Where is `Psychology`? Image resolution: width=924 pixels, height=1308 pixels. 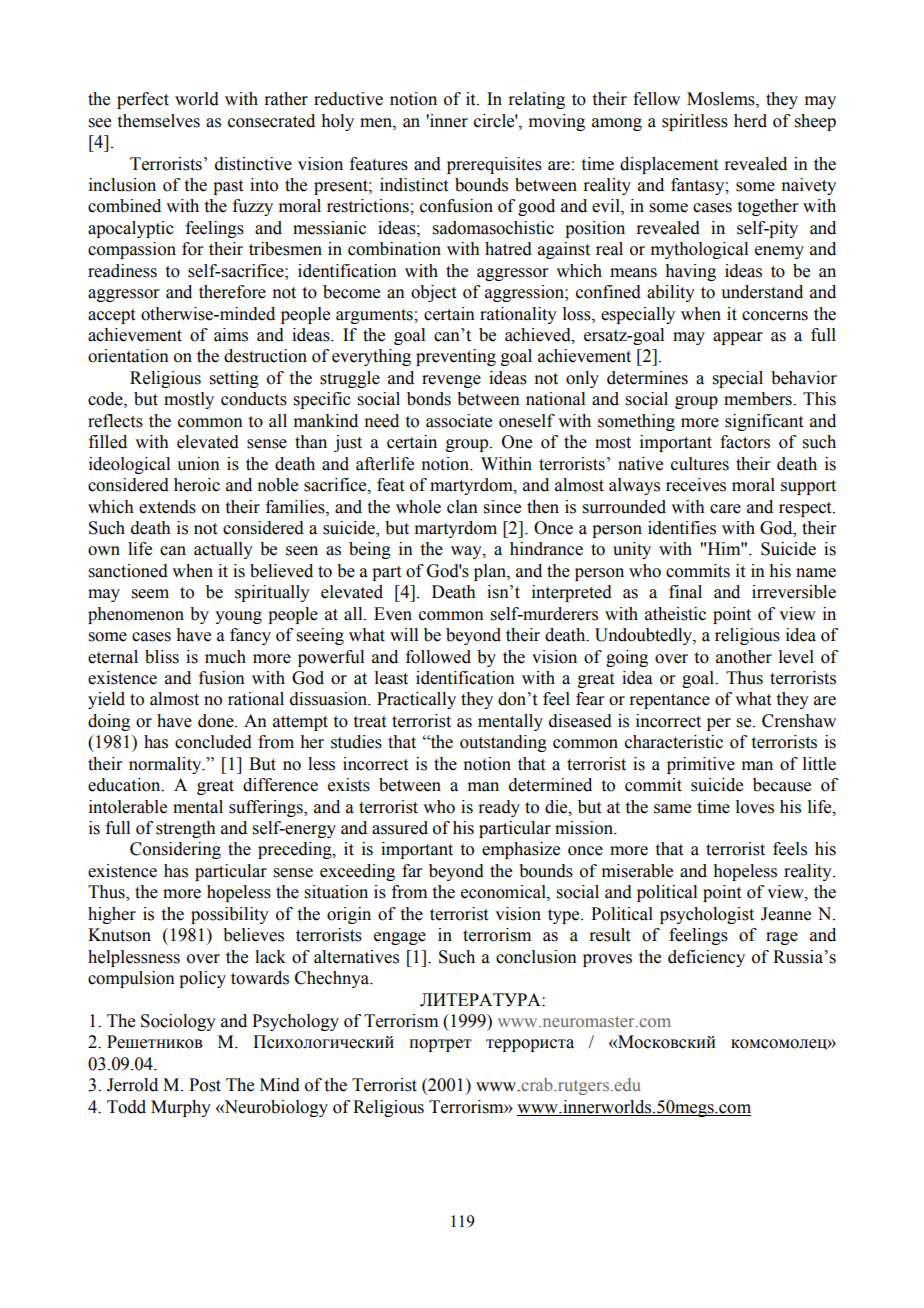
Psychology is located at coordinates (295, 1022).
